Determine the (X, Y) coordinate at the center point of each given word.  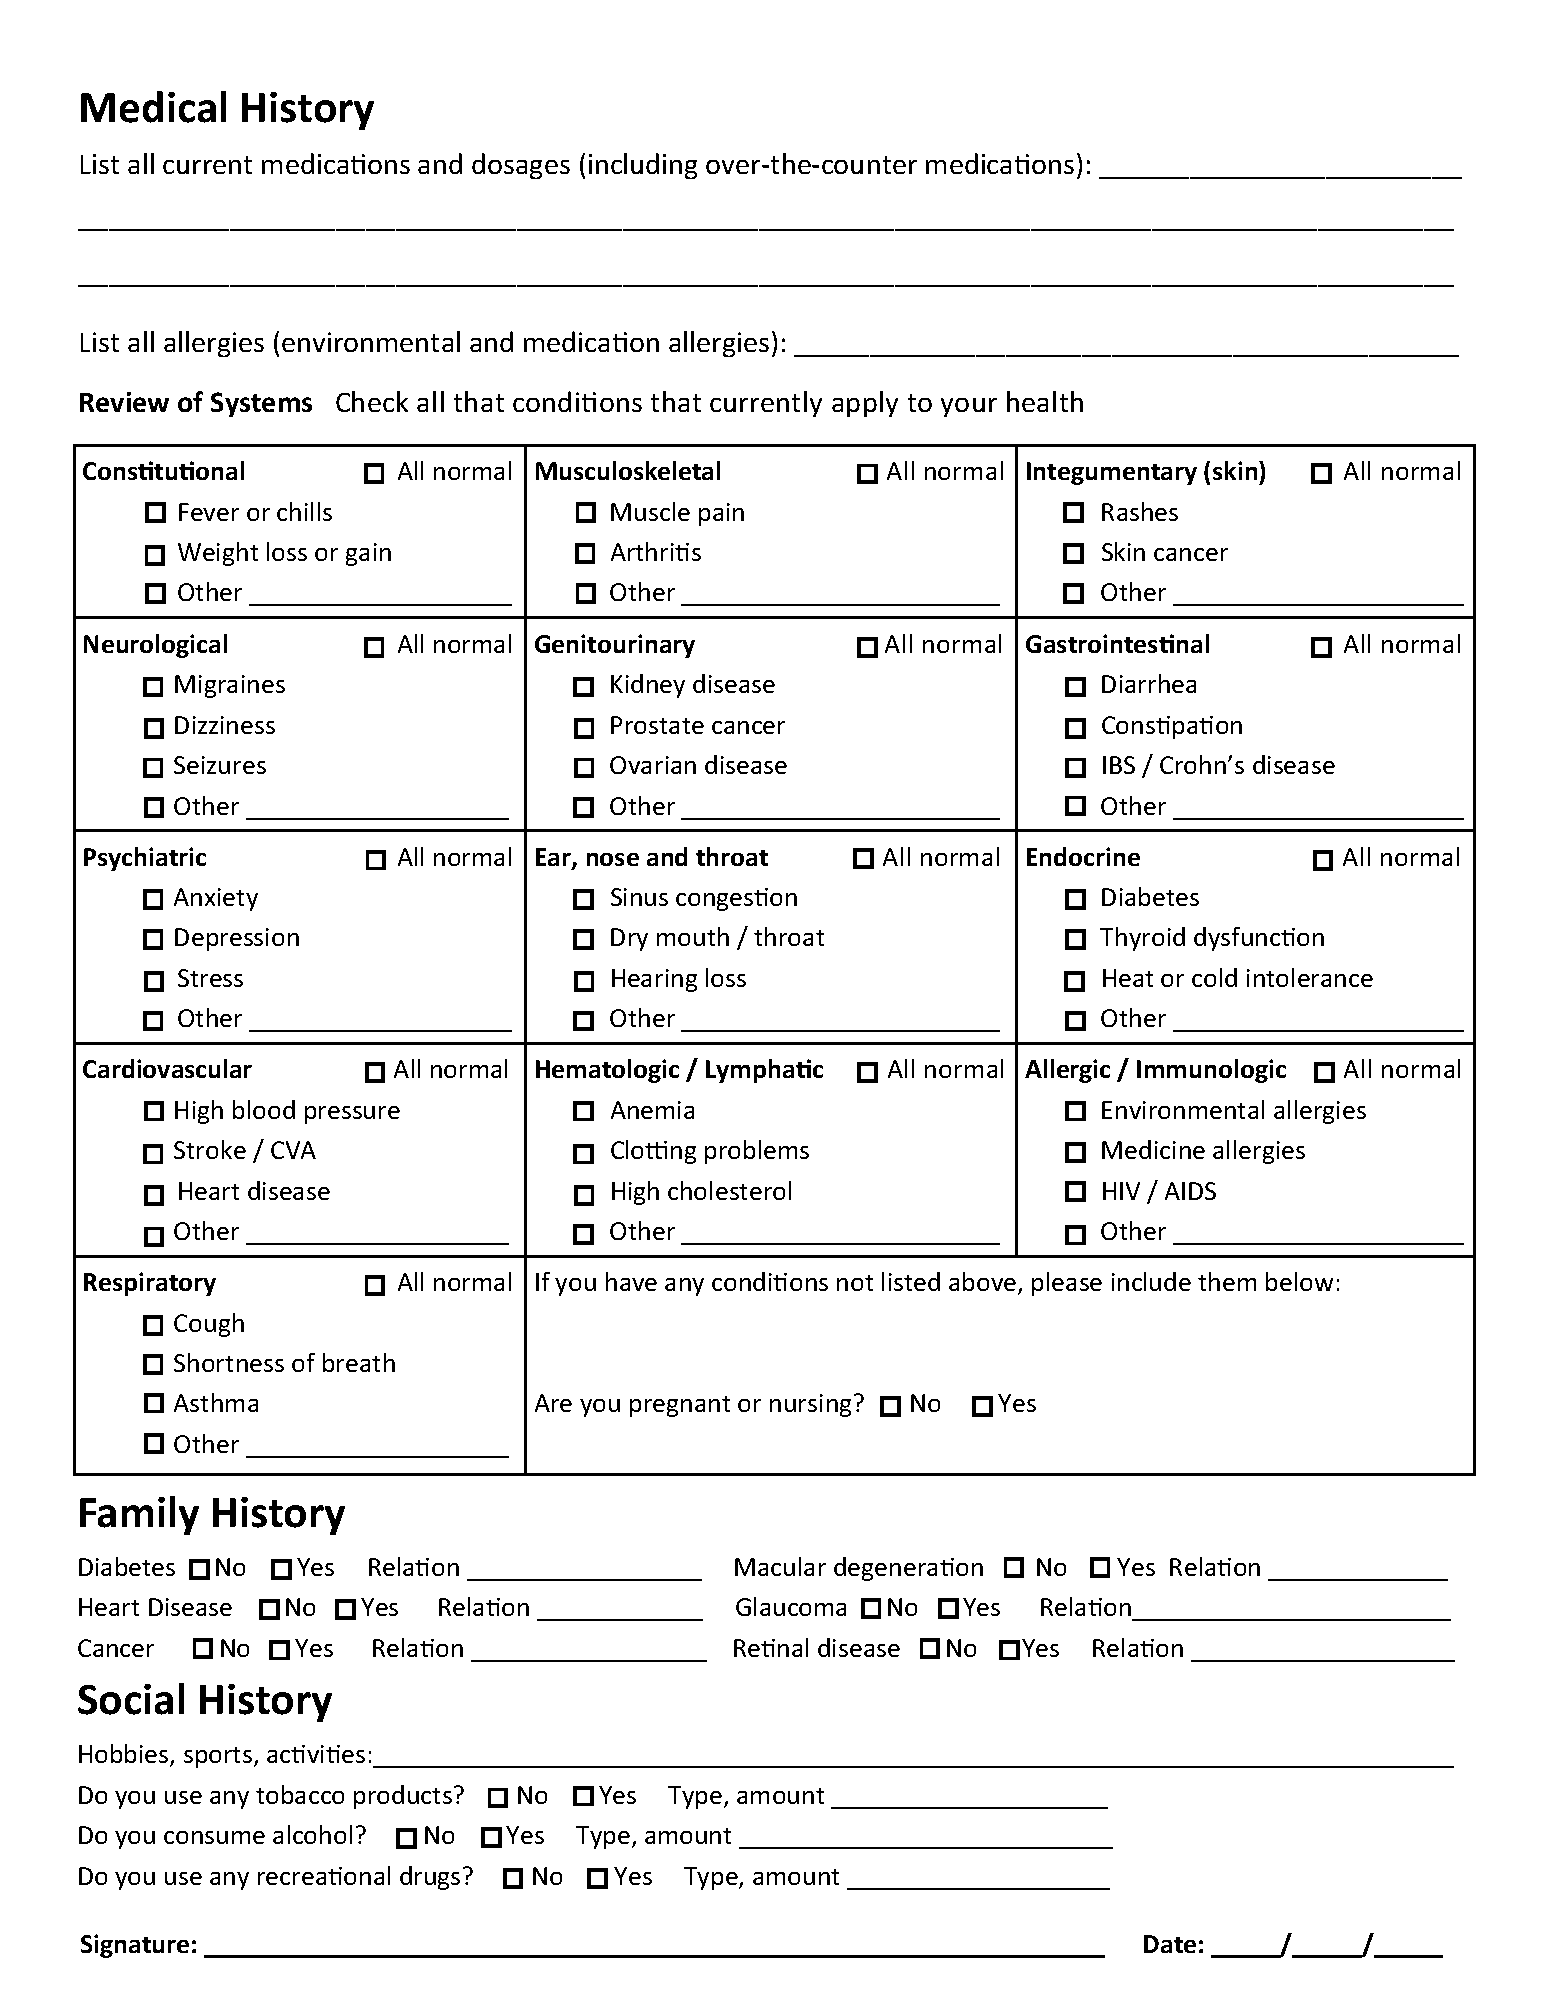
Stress (210, 978)
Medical (153, 107)
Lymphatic (764, 1071)
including (643, 166)
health (1045, 401)
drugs (430, 1878)
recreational (324, 1875)
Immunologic (1211, 1071)
